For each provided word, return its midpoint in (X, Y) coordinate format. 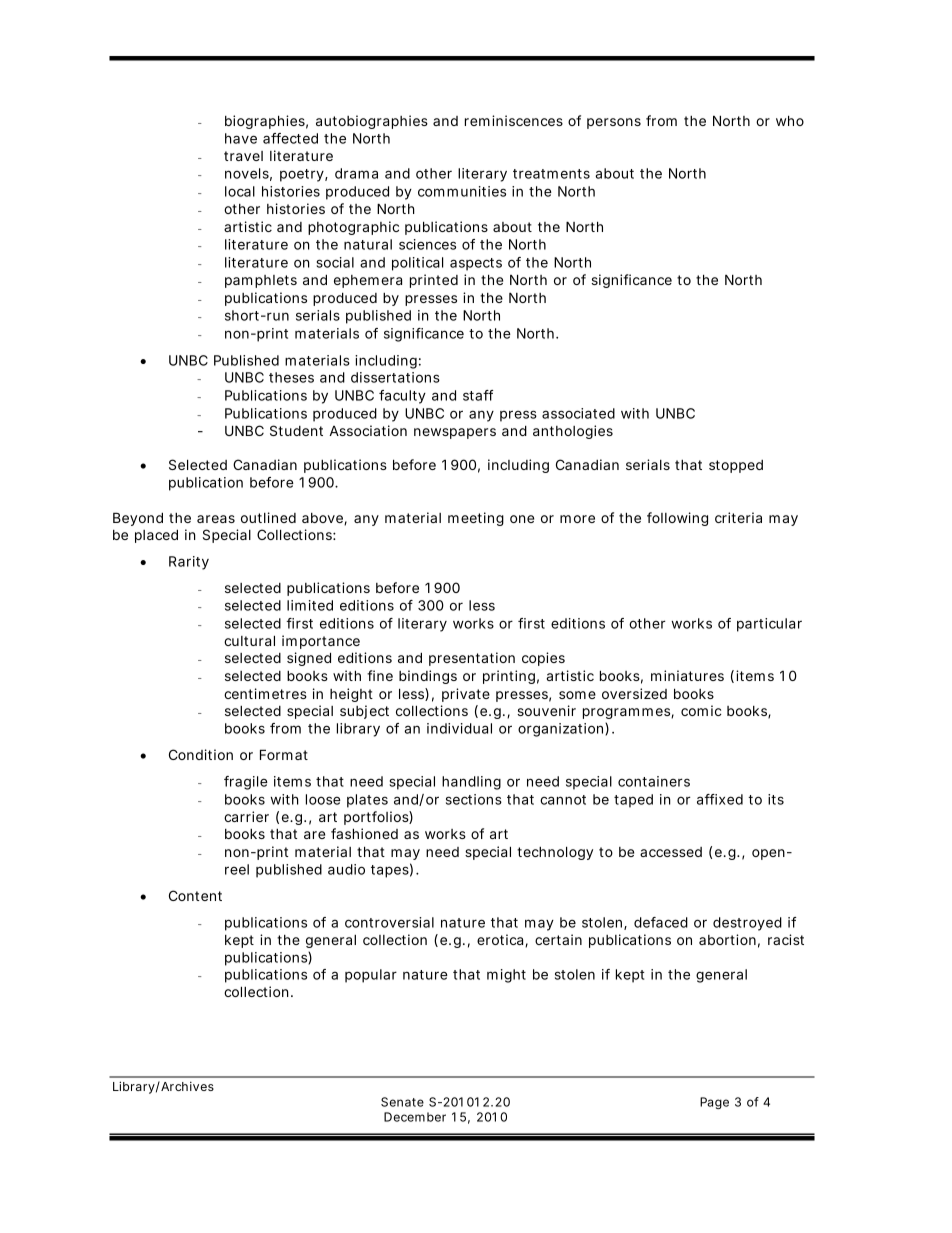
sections (474, 799)
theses (291, 377)
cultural (249, 640)
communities (462, 191)
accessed (671, 852)
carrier (246, 816)
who (790, 120)
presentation (472, 659)
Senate (402, 1102)
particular (769, 625)
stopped (736, 466)
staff (478, 395)
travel (243, 156)
